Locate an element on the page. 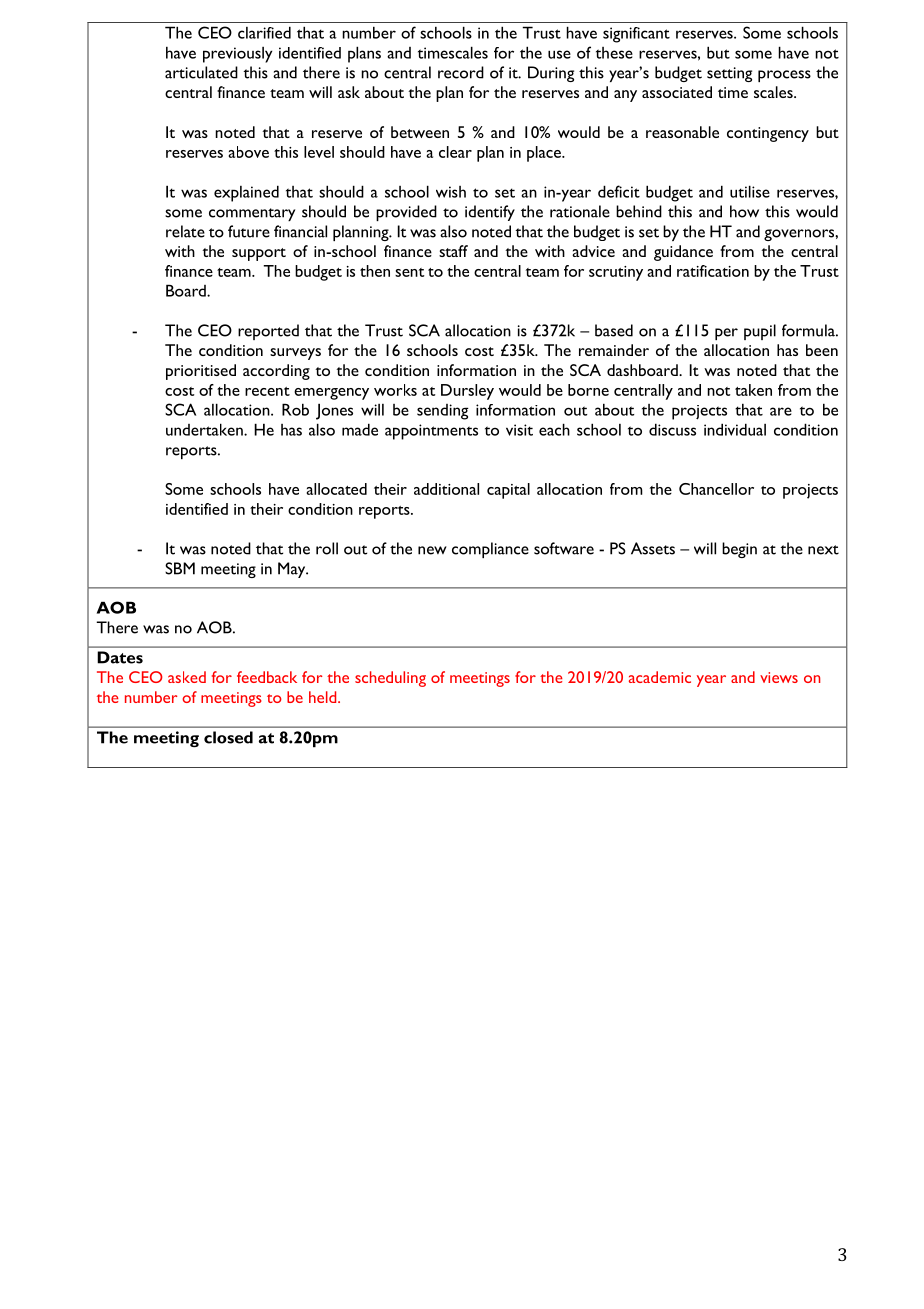 Image resolution: width=924 pixels, height=1309 pixels. May is located at coordinates (293, 570).
